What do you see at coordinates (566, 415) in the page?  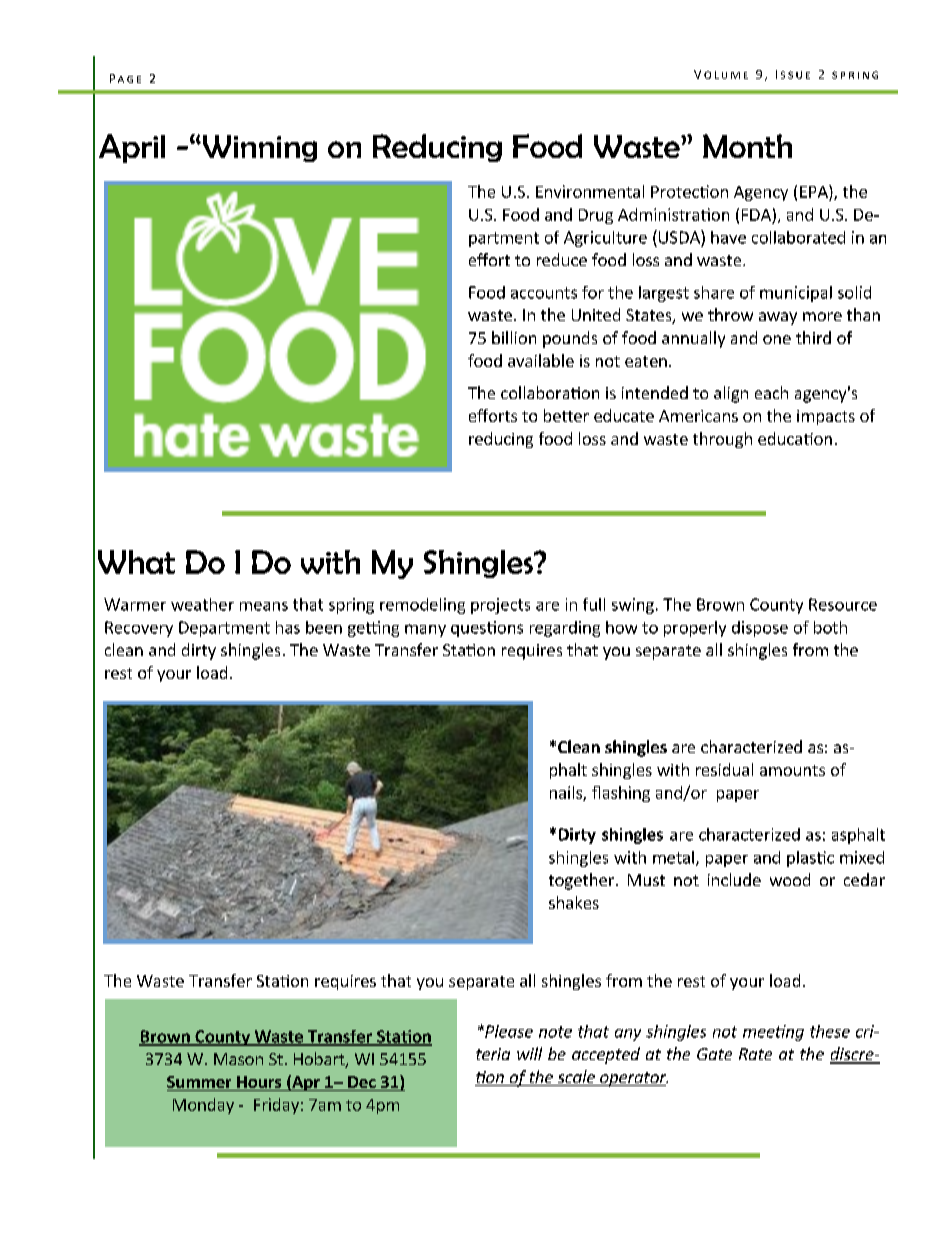 I see `better` at bounding box center [566, 415].
